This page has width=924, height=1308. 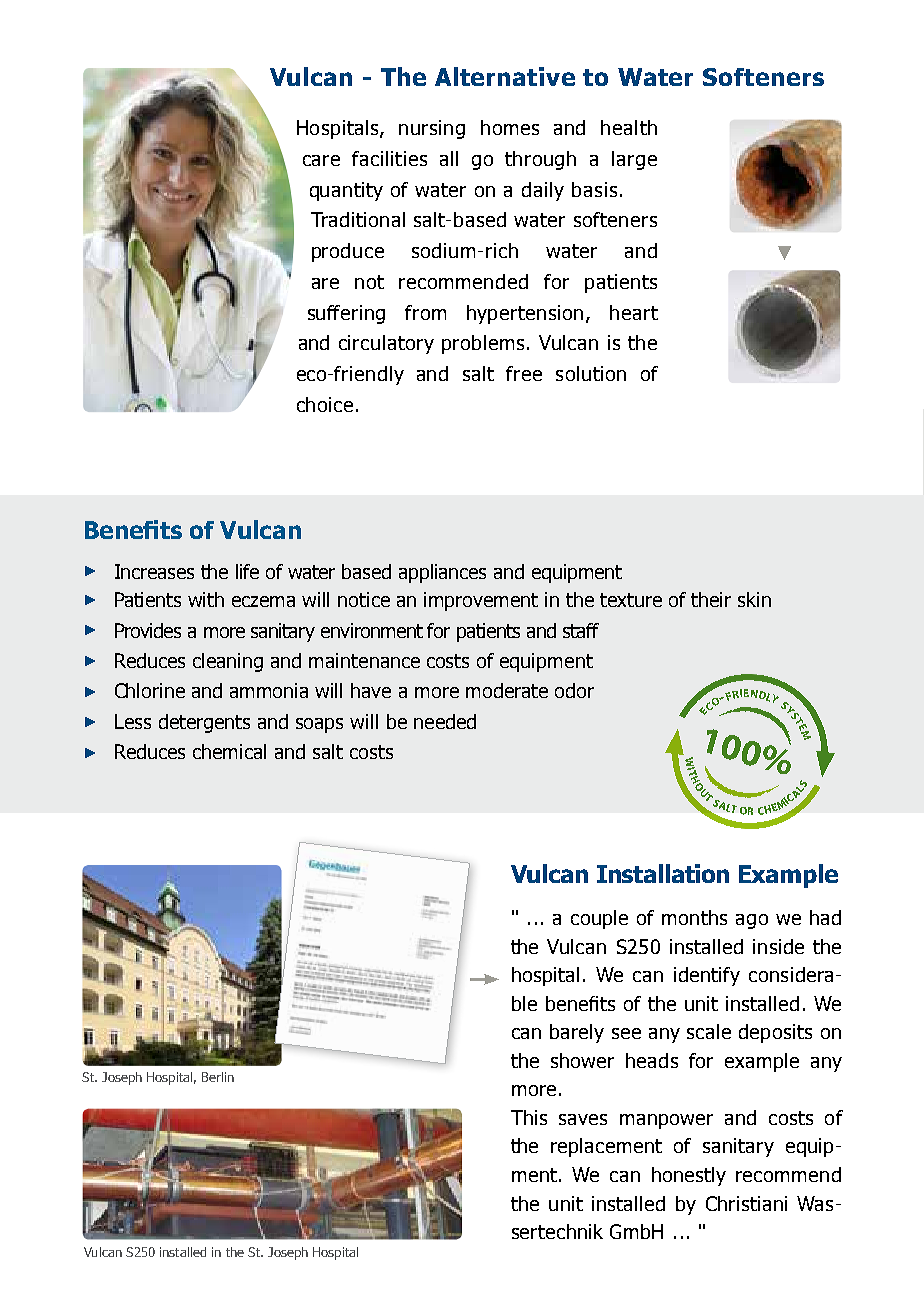 I want to click on health, so click(x=629, y=127).
